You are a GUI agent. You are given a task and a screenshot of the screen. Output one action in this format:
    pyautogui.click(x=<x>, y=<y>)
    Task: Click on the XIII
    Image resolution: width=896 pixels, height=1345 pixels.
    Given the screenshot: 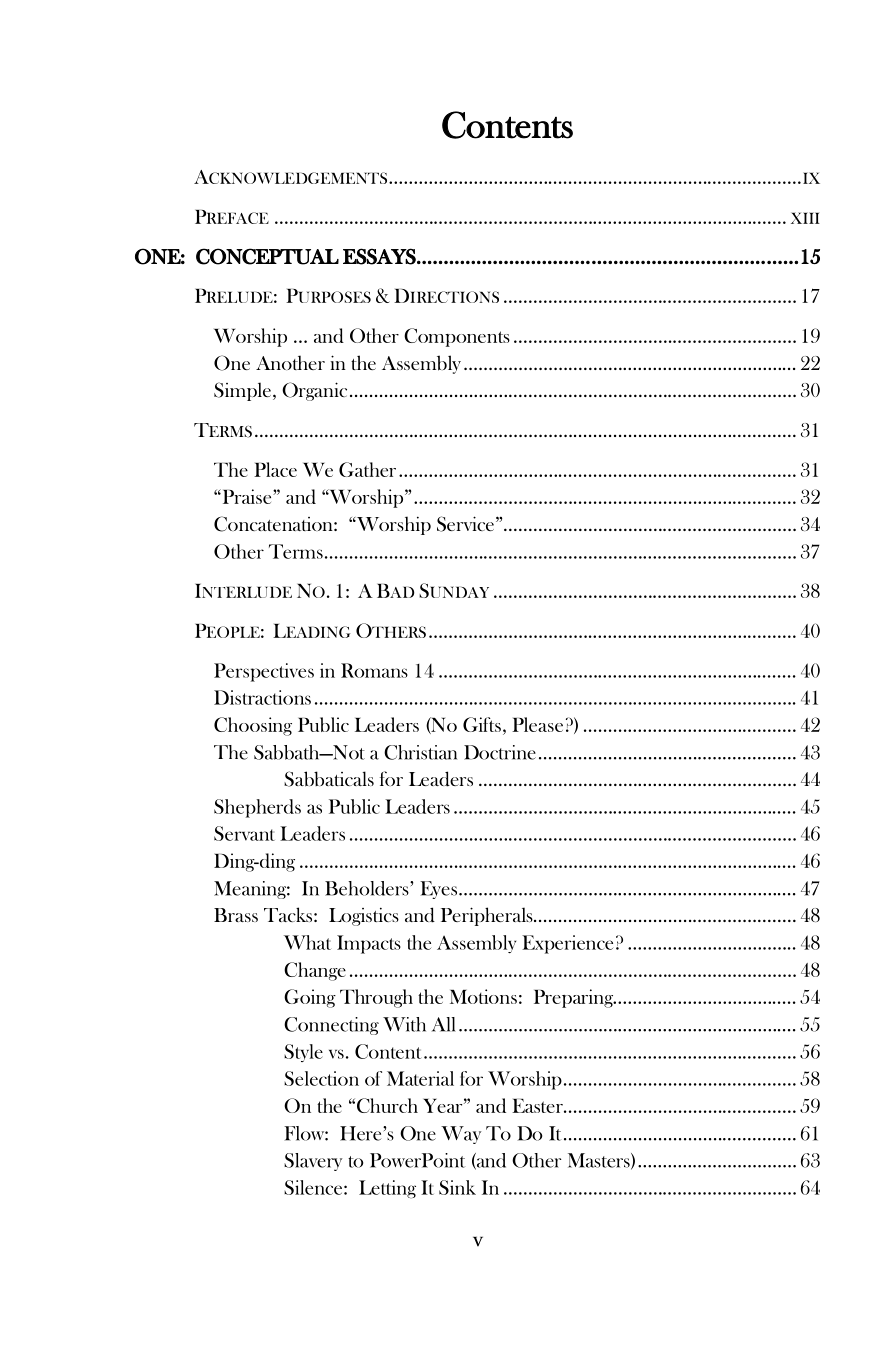 What is the action you would take?
    pyautogui.click(x=805, y=218)
